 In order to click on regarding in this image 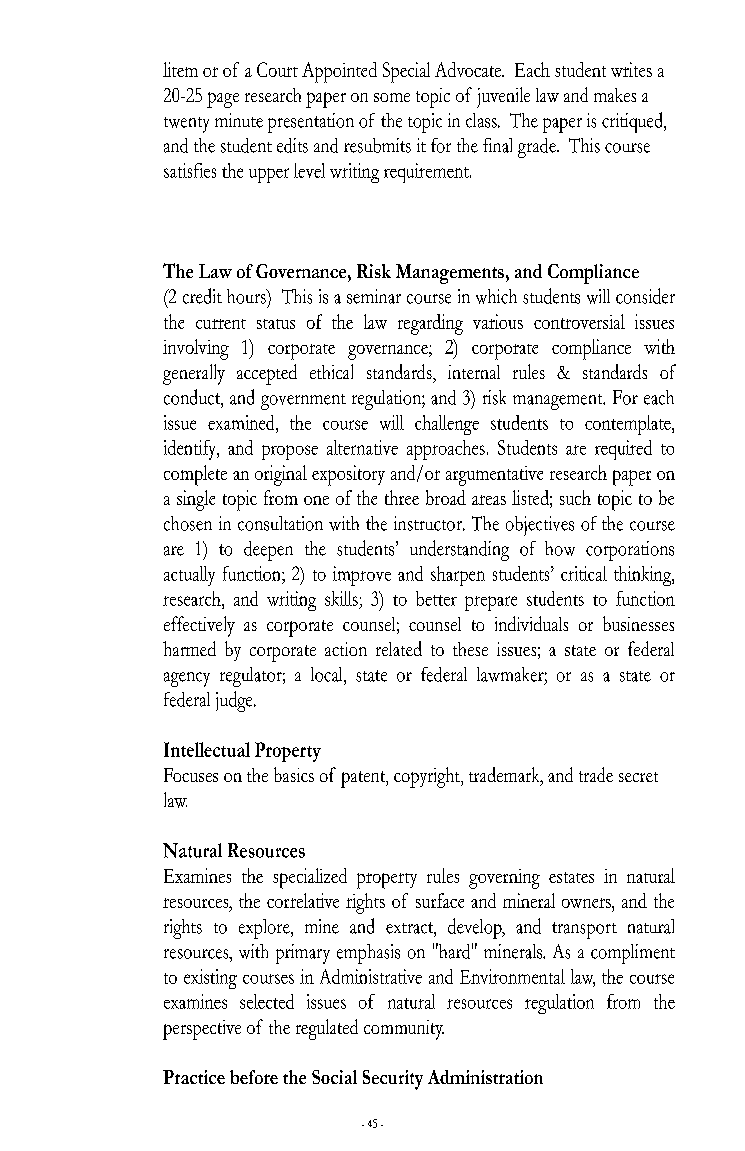, I will do `click(430, 324)`.
